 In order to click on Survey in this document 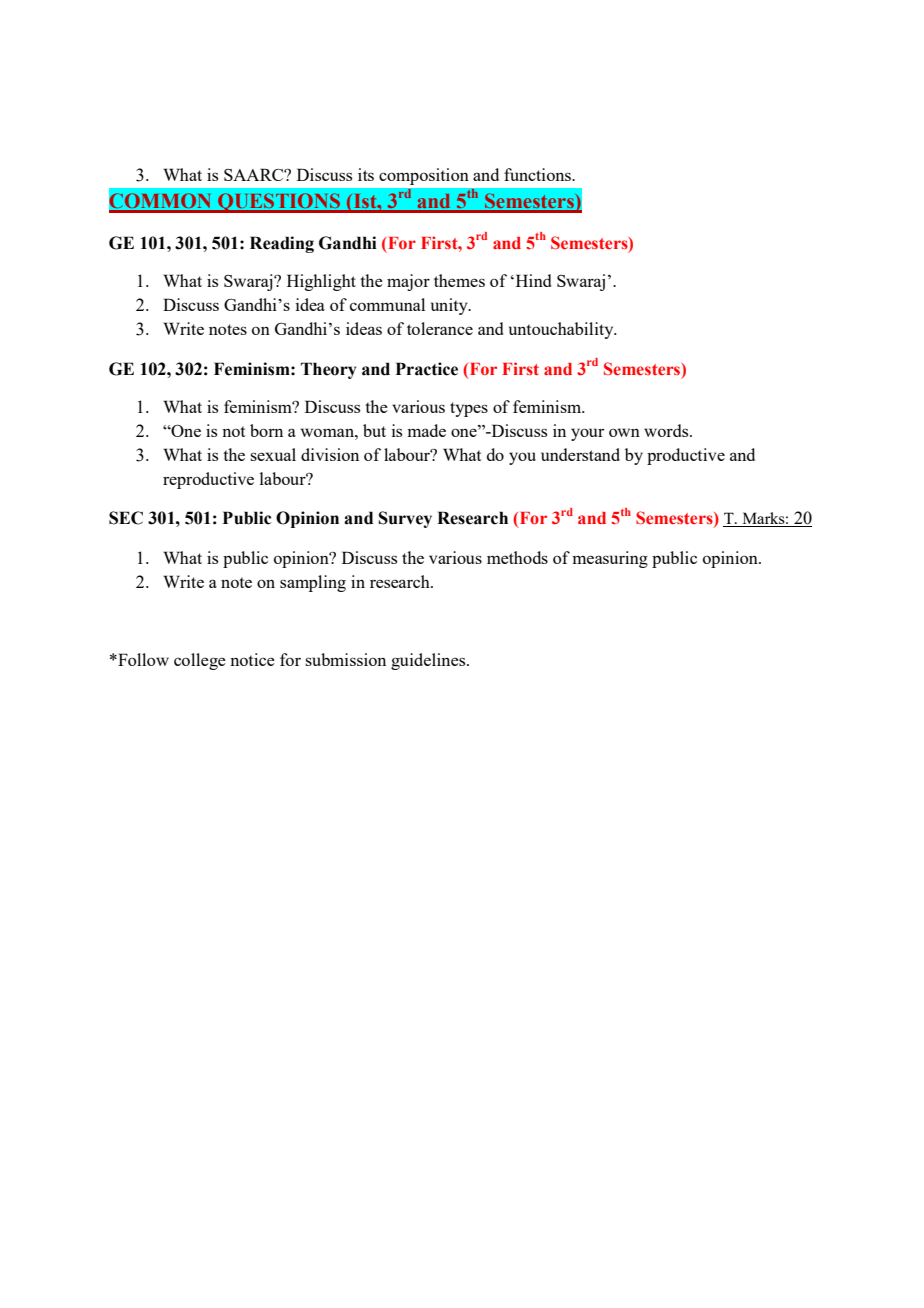, I will do `click(405, 519)`.
